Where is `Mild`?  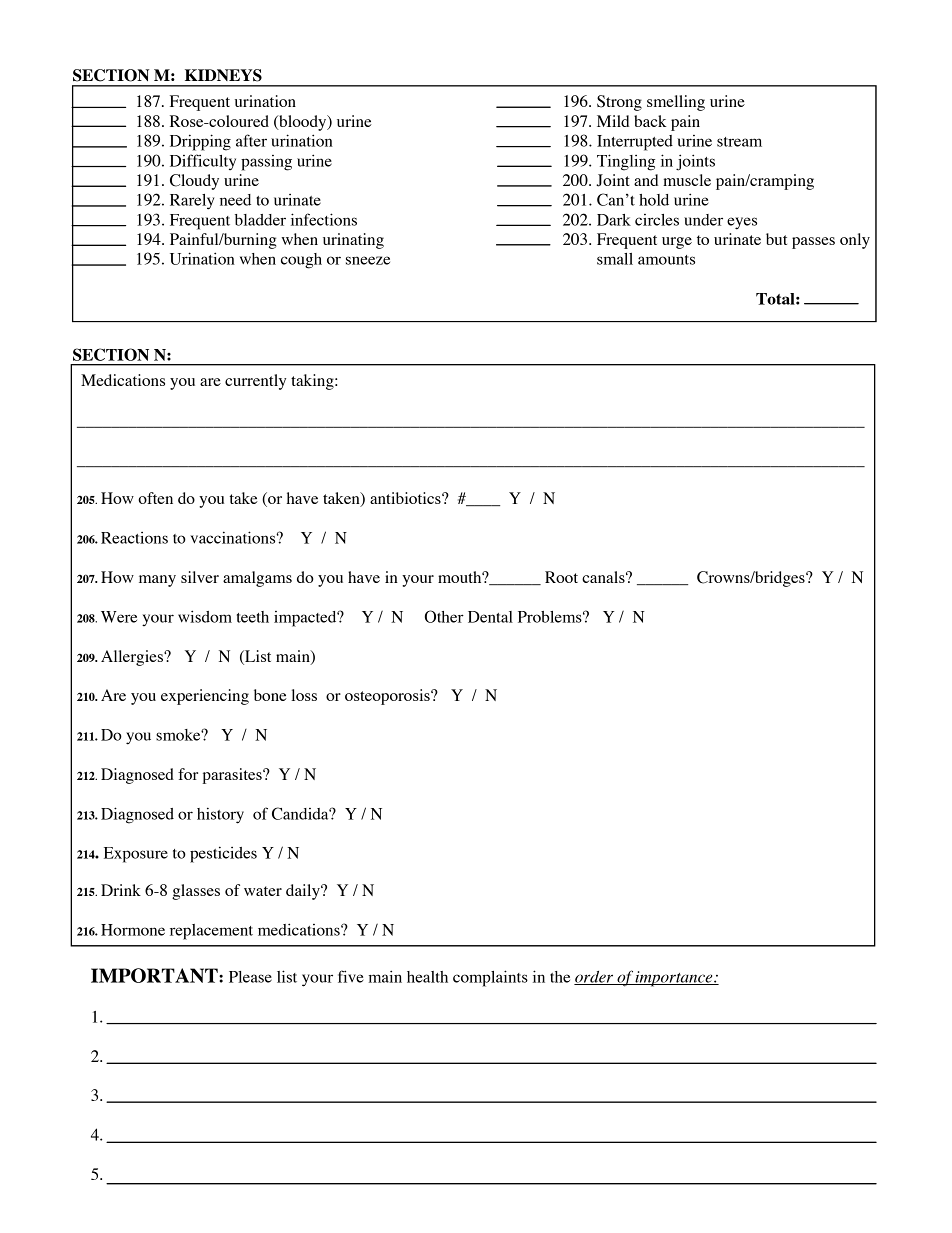 Mild is located at coordinates (613, 121).
